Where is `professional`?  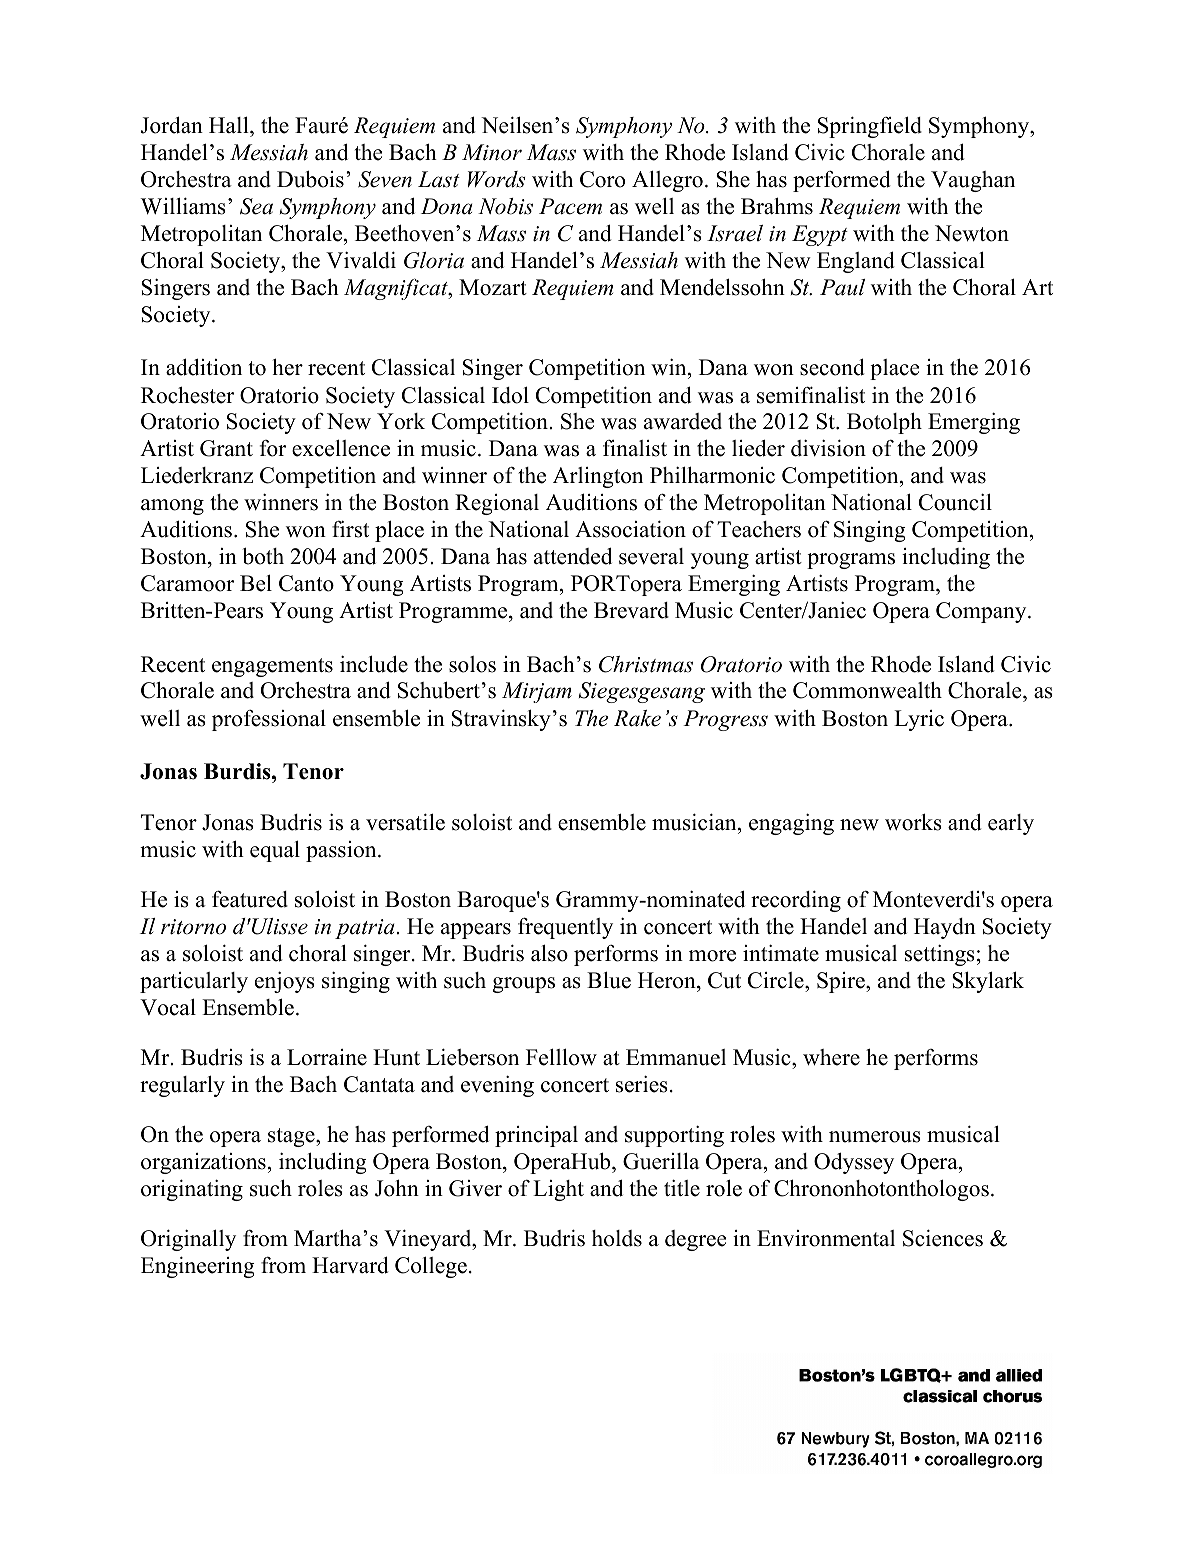 professional is located at coordinates (269, 720).
